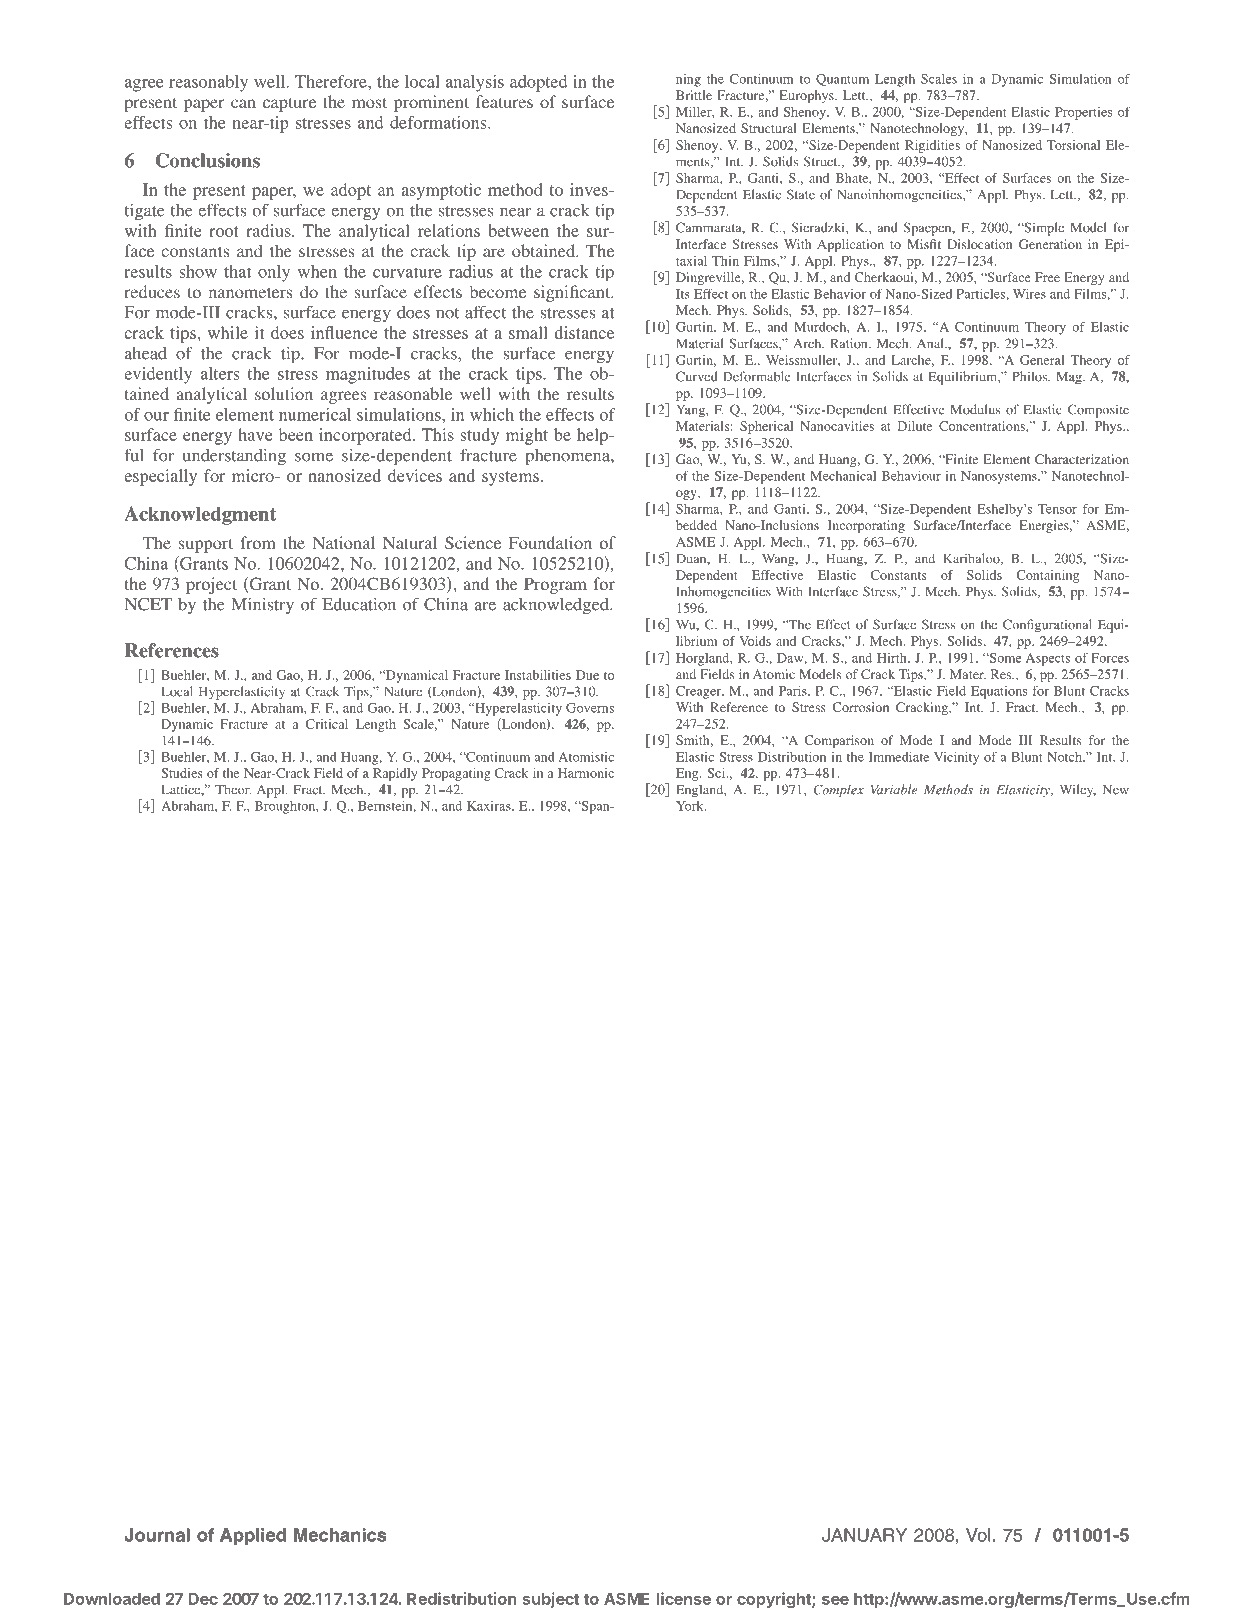  I want to click on Dec, so click(203, 1599).
